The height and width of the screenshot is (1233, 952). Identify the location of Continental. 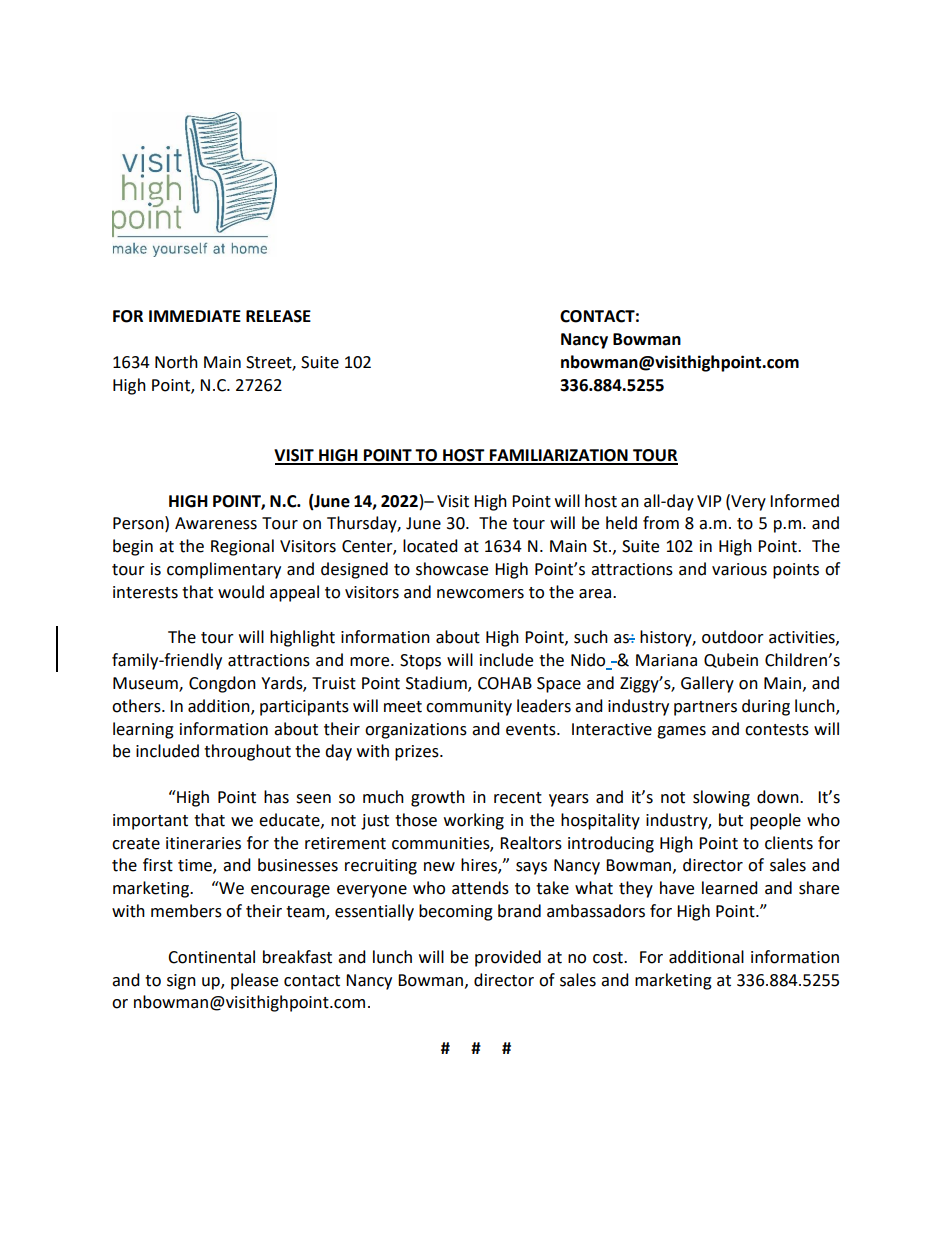
(211, 957).
